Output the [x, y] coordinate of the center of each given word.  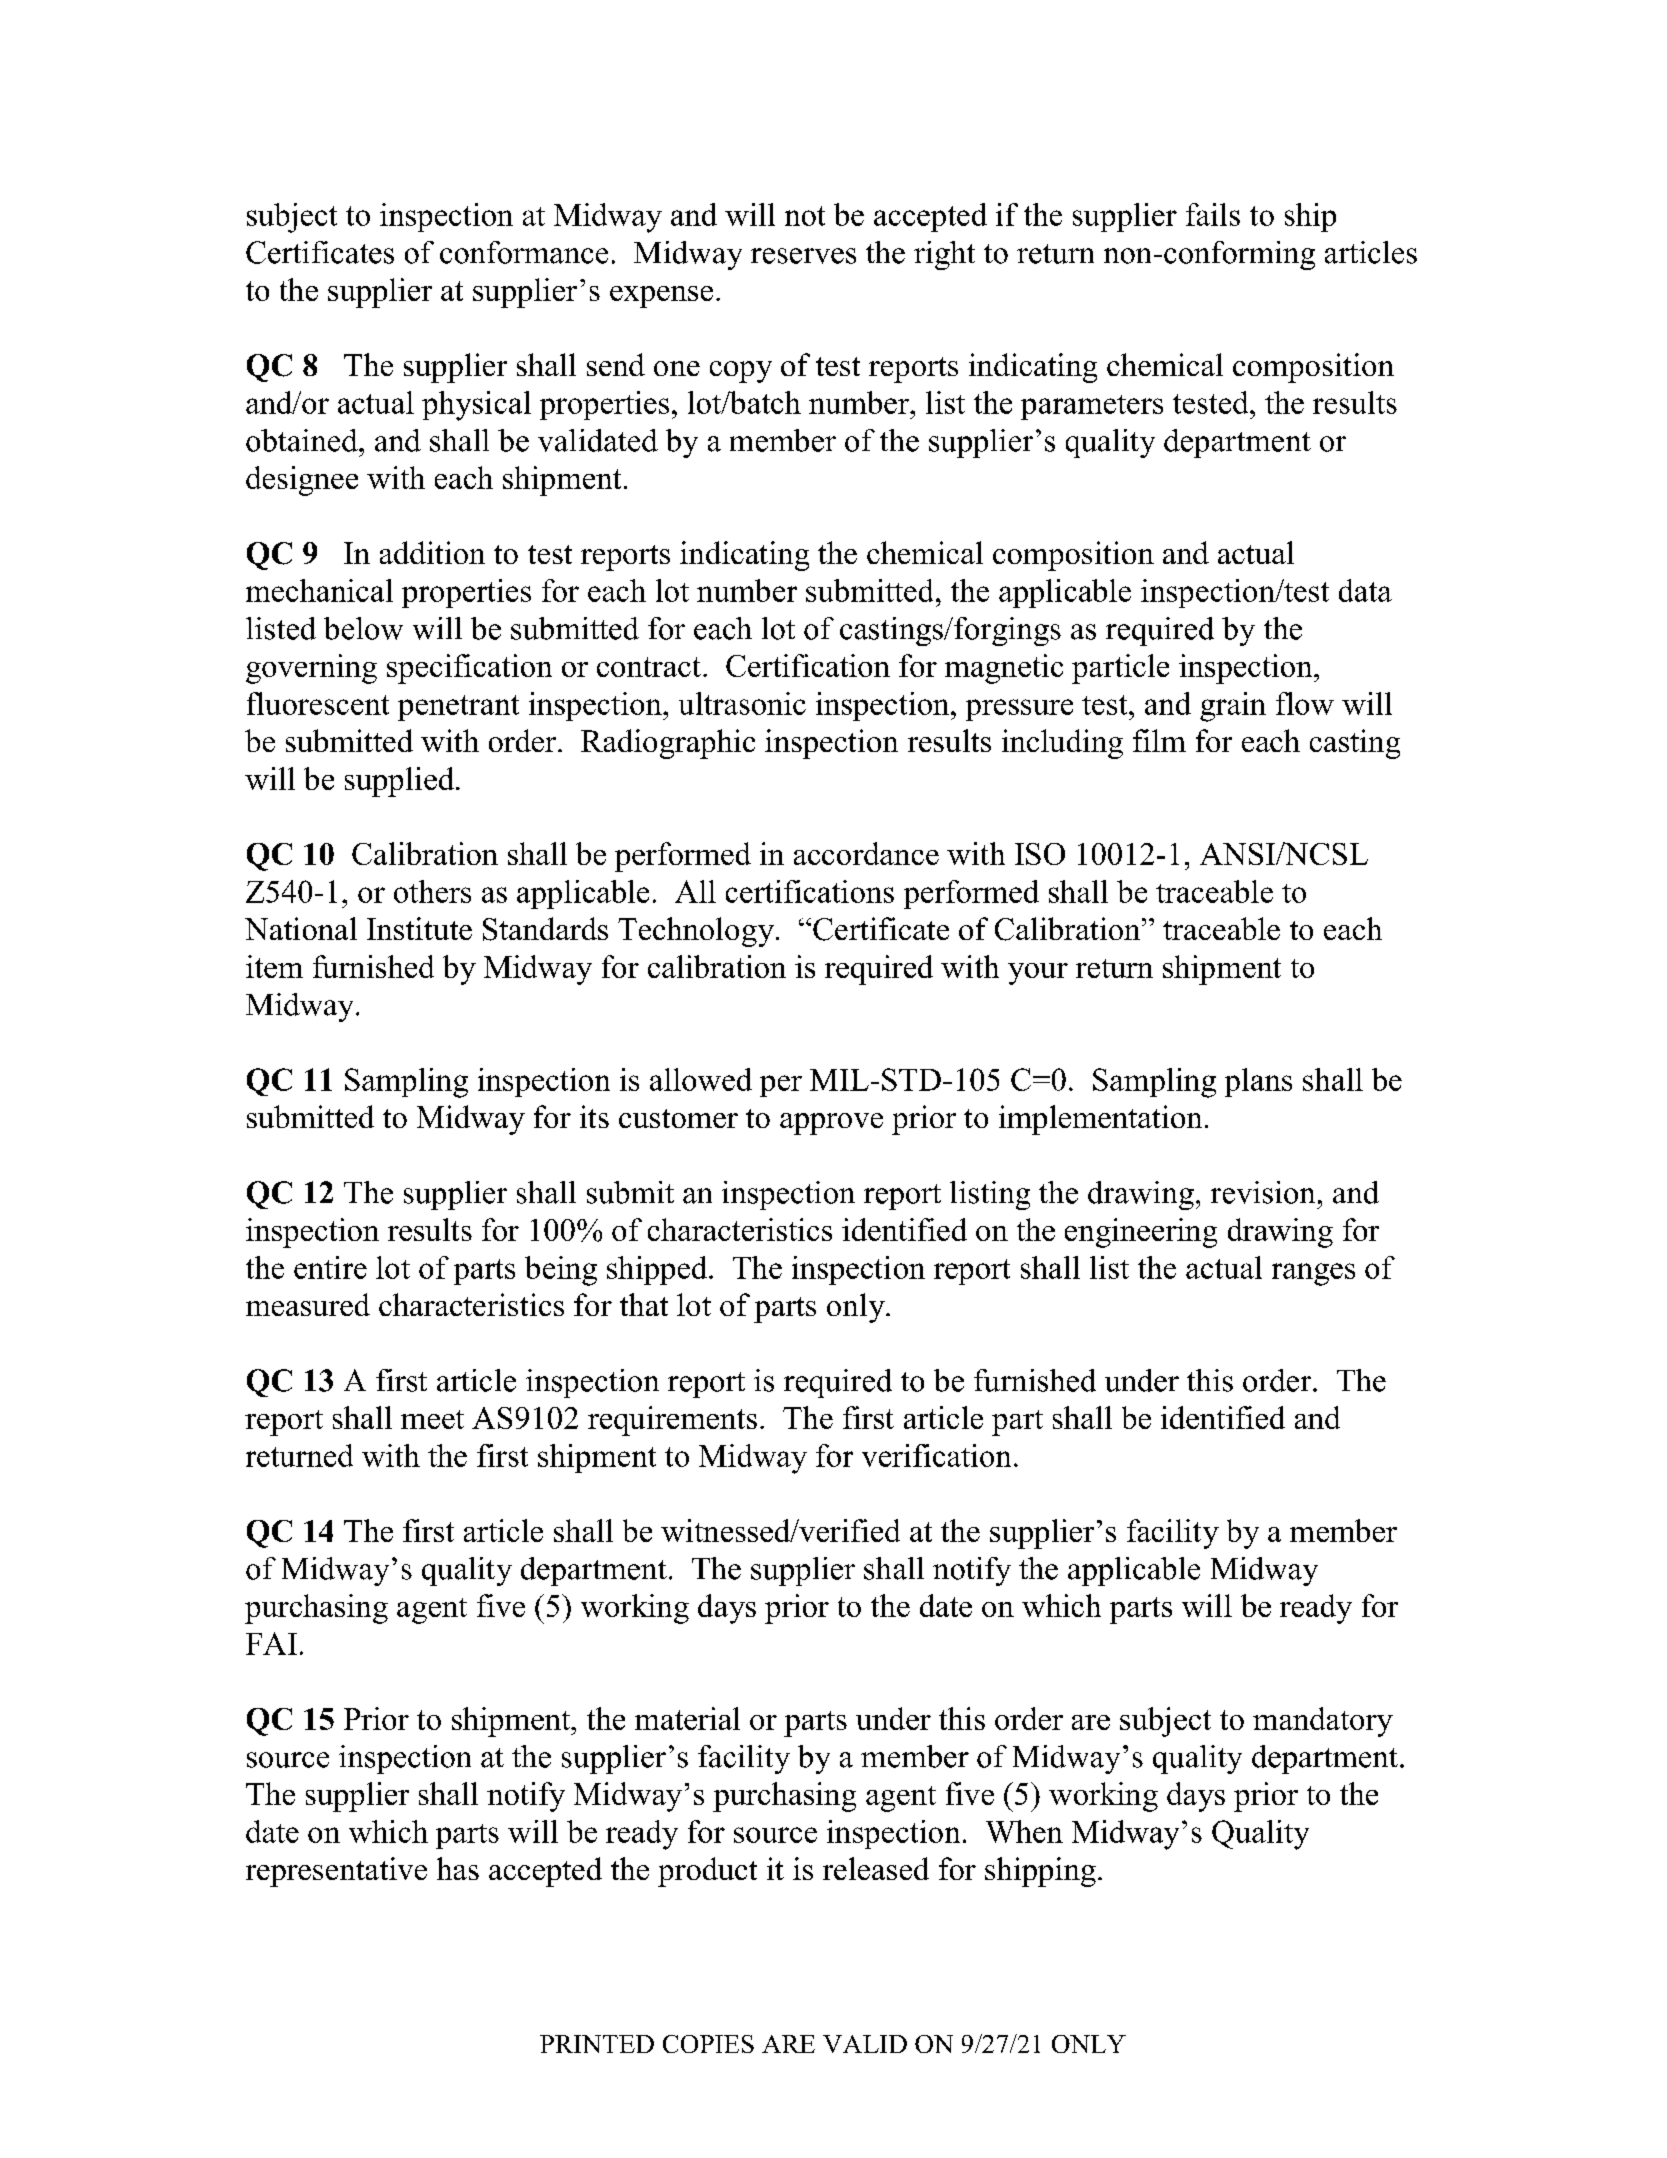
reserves [803, 256]
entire [330, 1267]
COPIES [708, 2044]
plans [1258, 1082]
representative [336, 1872]
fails [1213, 214]
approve [831, 1124]
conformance [524, 252]
